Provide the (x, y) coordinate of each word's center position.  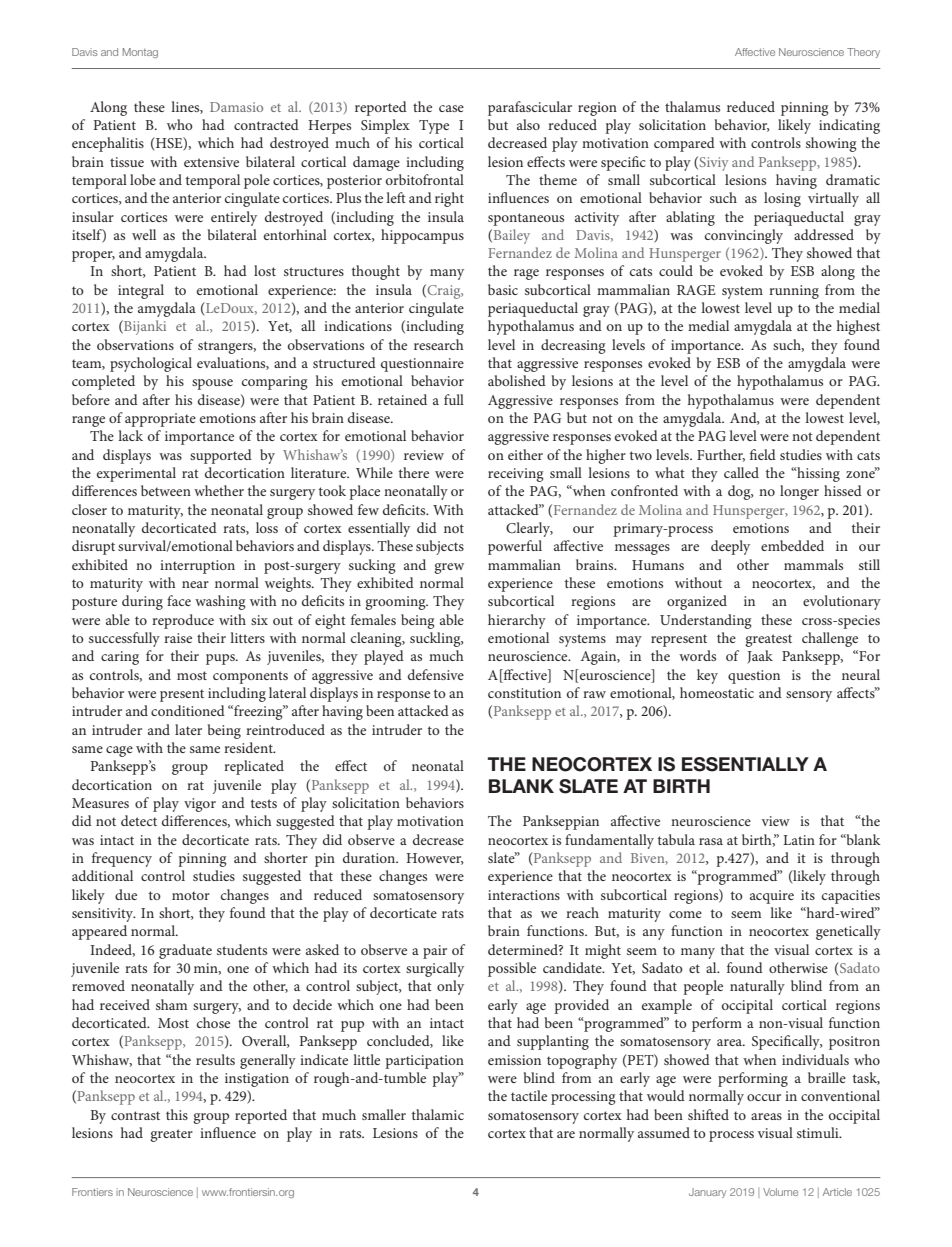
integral (141, 291)
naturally (757, 987)
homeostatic (717, 692)
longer (799, 492)
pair (435, 952)
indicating (849, 126)
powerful (515, 547)
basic (503, 289)
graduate (185, 951)
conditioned (188, 710)
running (794, 292)
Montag (140, 53)
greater (171, 1135)
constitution (524, 693)
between (166, 490)
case (451, 108)
